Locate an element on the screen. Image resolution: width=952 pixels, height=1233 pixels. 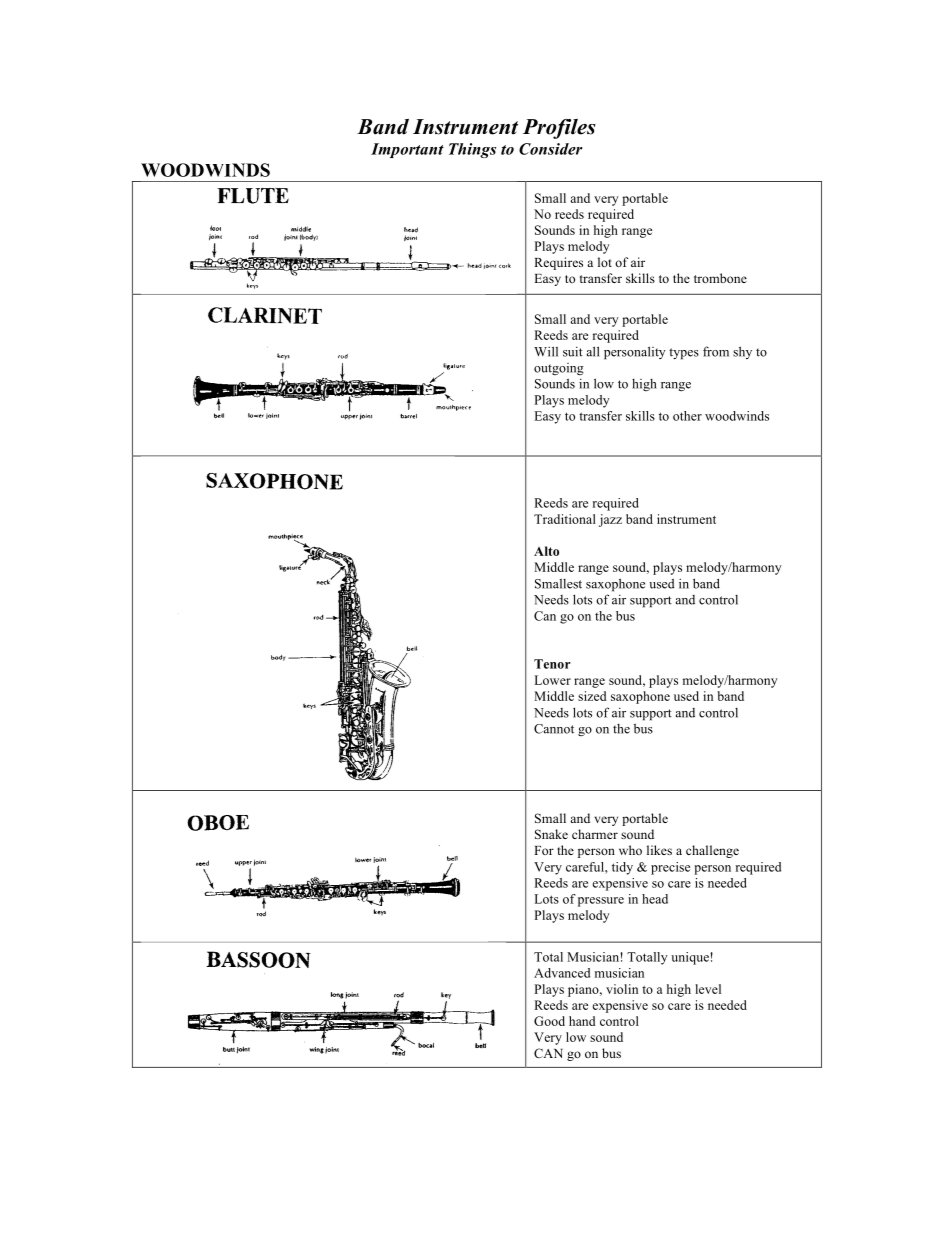
other is located at coordinates (687, 416).
